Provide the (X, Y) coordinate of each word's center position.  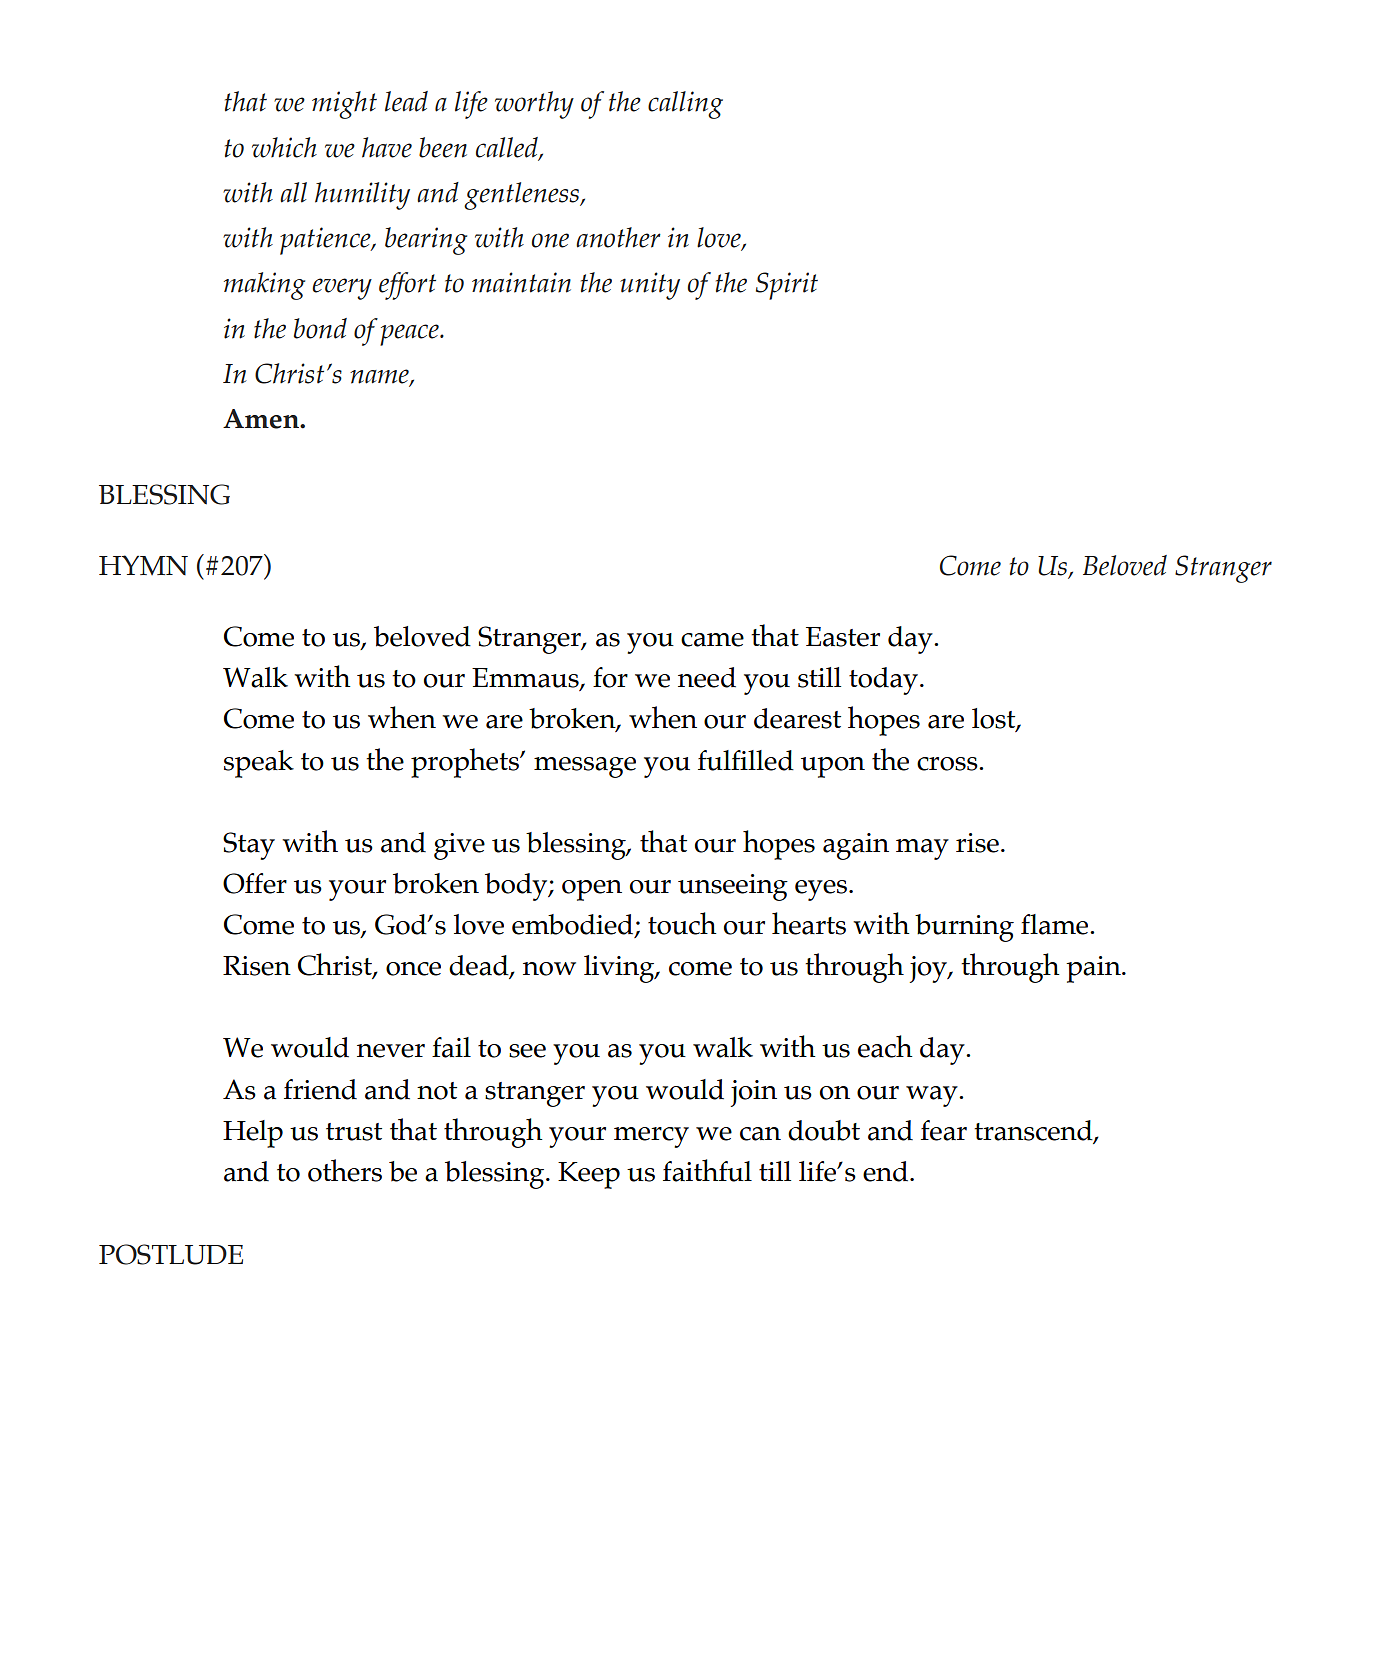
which (284, 147)
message (585, 767)
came (712, 640)
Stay (249, 846)
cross (948, 764)
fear (944, 1130)
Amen (262, 419)
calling (685, 105)
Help (253, 1134)
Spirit (787, 286)
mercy (651, 1137)
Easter (843, 637)
